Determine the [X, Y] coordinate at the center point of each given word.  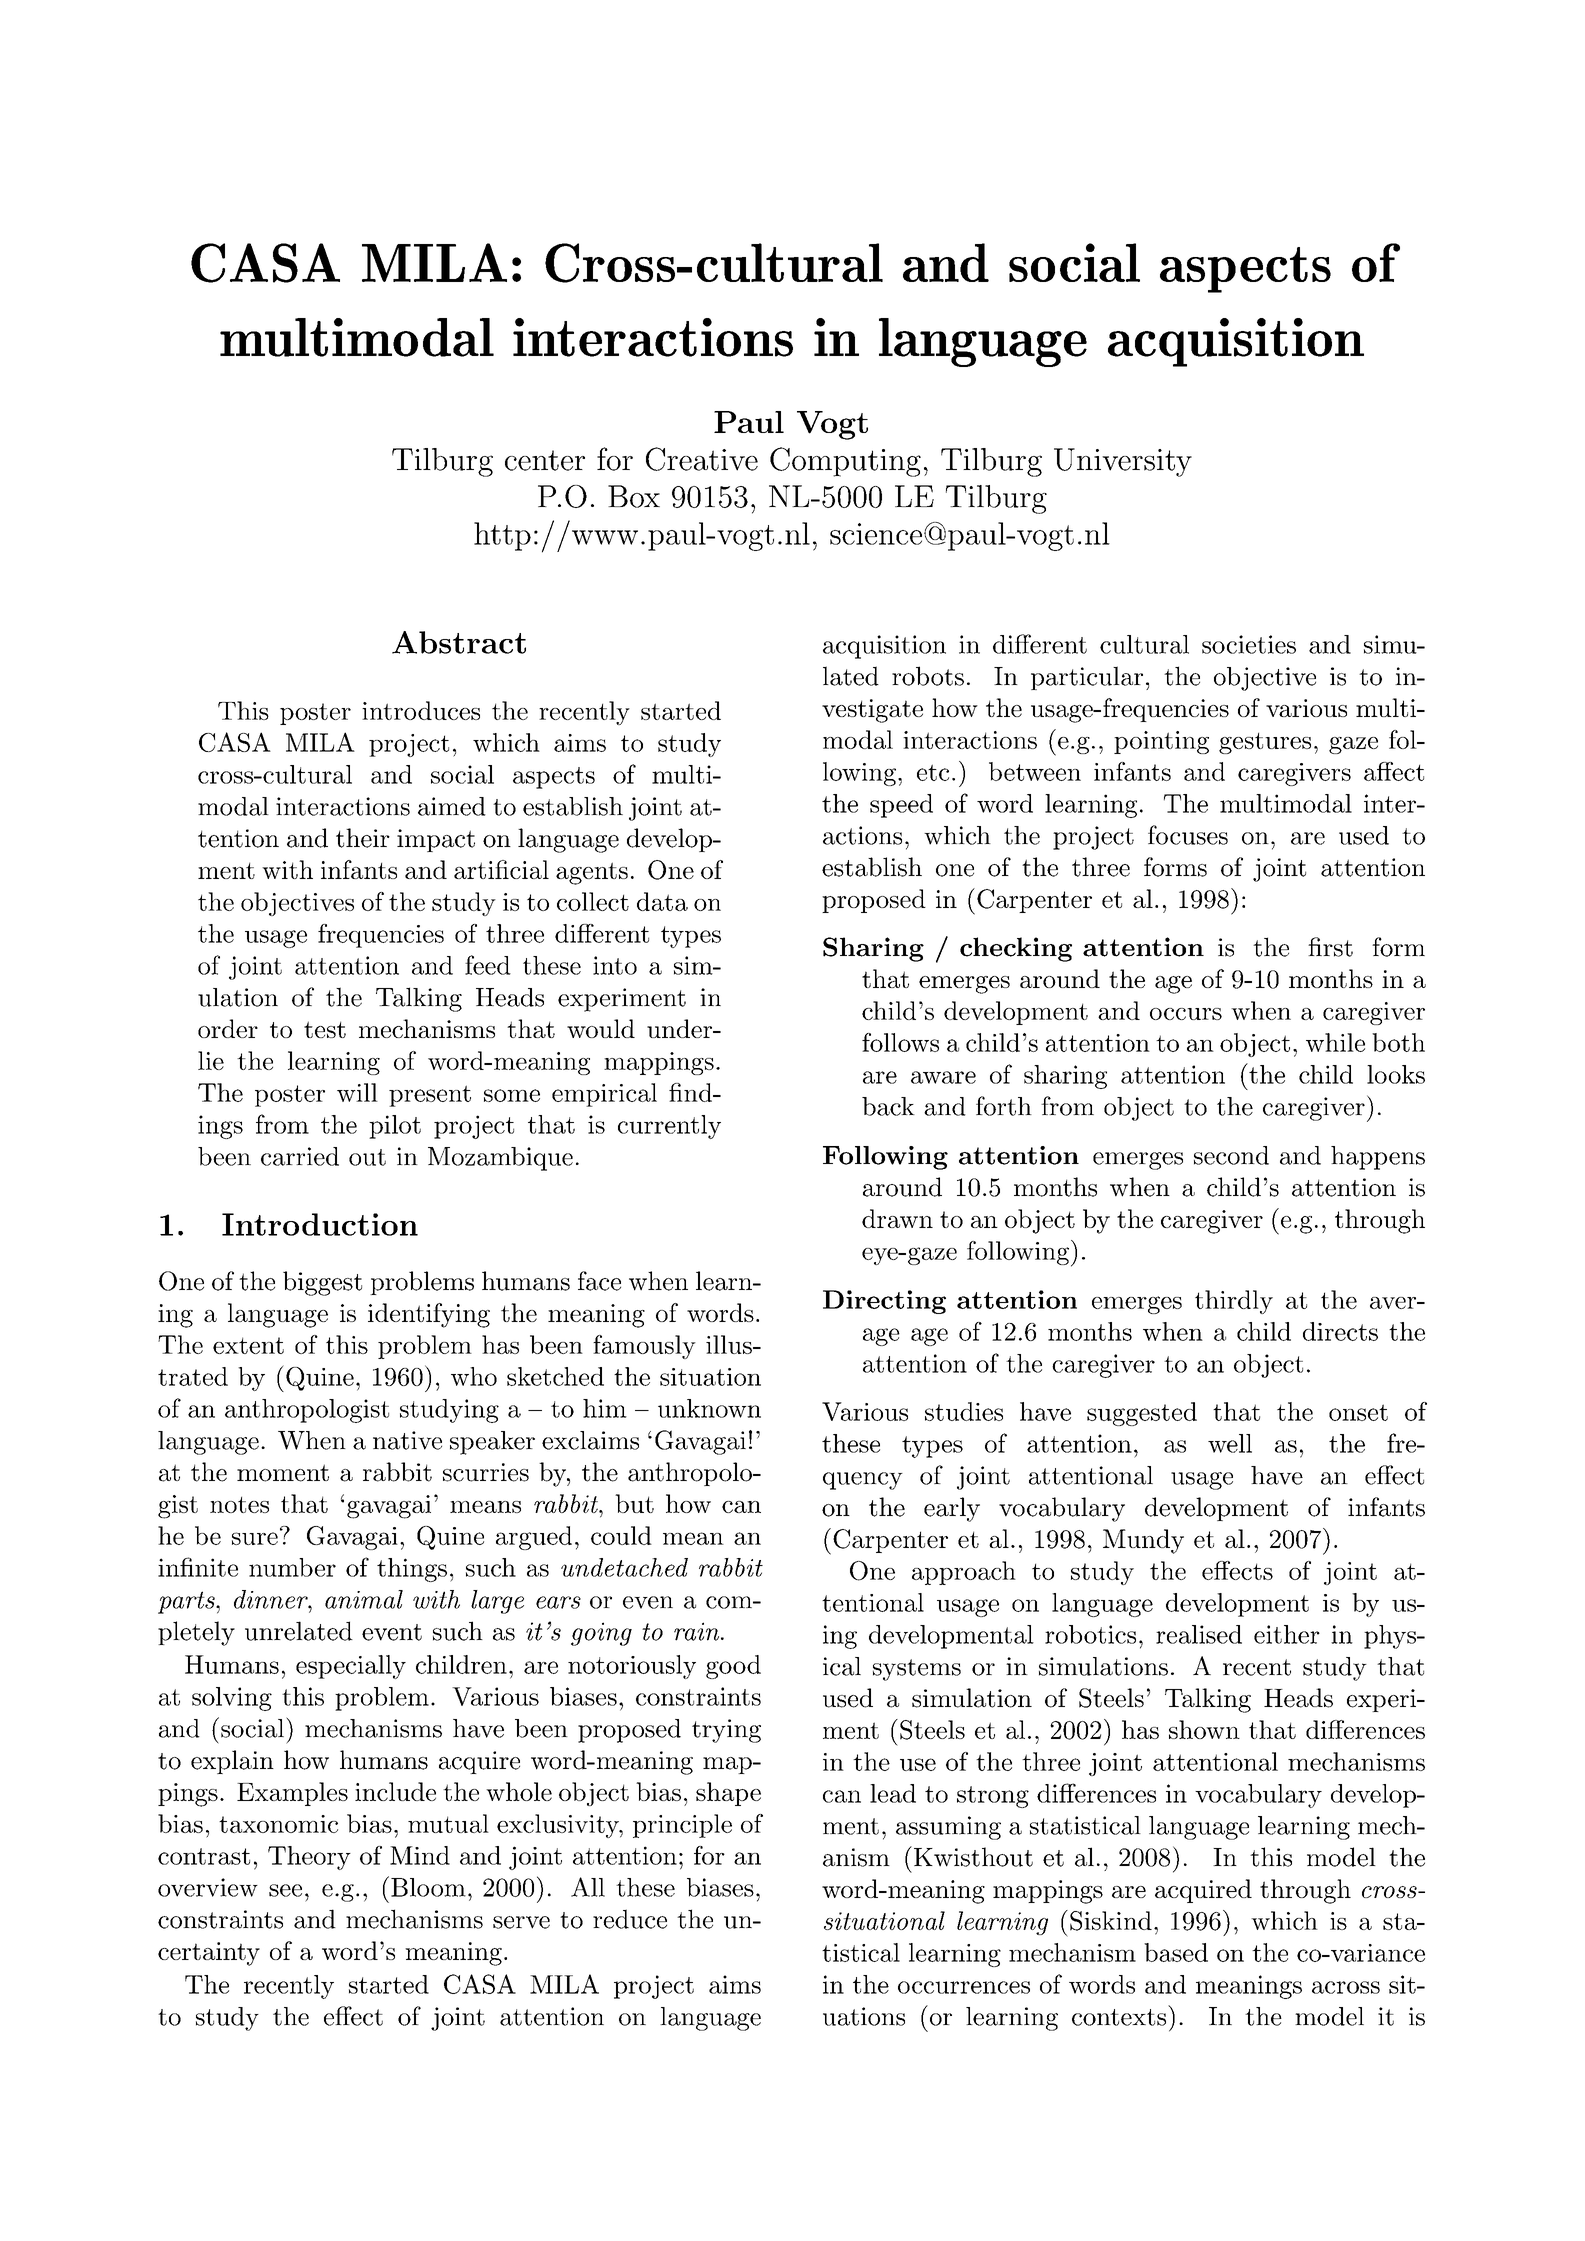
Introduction [320, 1224]
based [1176, 1952]
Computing [845, 462]
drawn [897, 1218]
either [1287, 1634]
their [363, 838]
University [1123, 462]
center [545, 460]
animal [364, 1599]
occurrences [964, 1987]
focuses [1188, 835]
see [285, 1890]
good [733, 1667]
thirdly [1234, 1302]
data [662, 901]
